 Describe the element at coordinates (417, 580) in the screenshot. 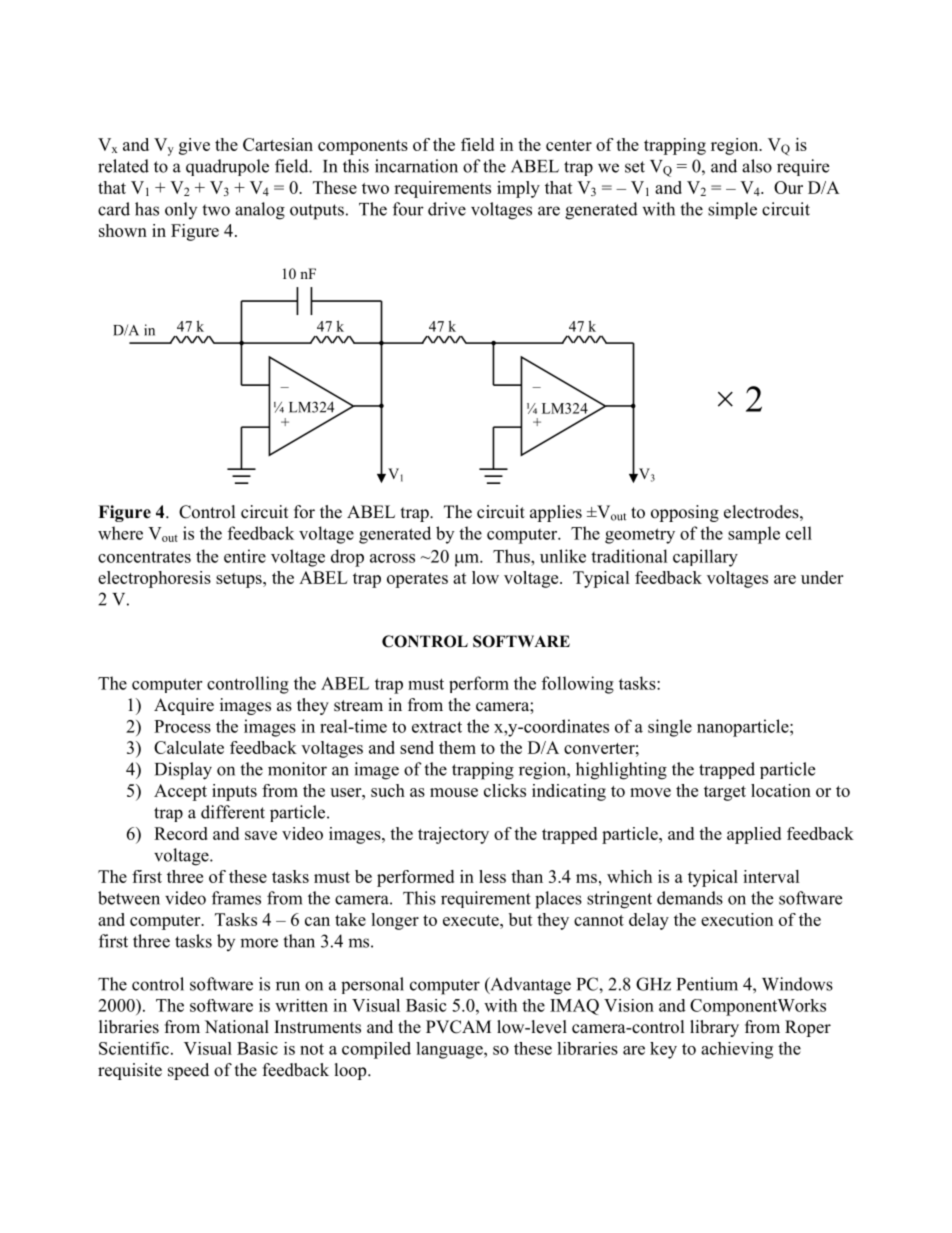

I see `operates` at that location.
